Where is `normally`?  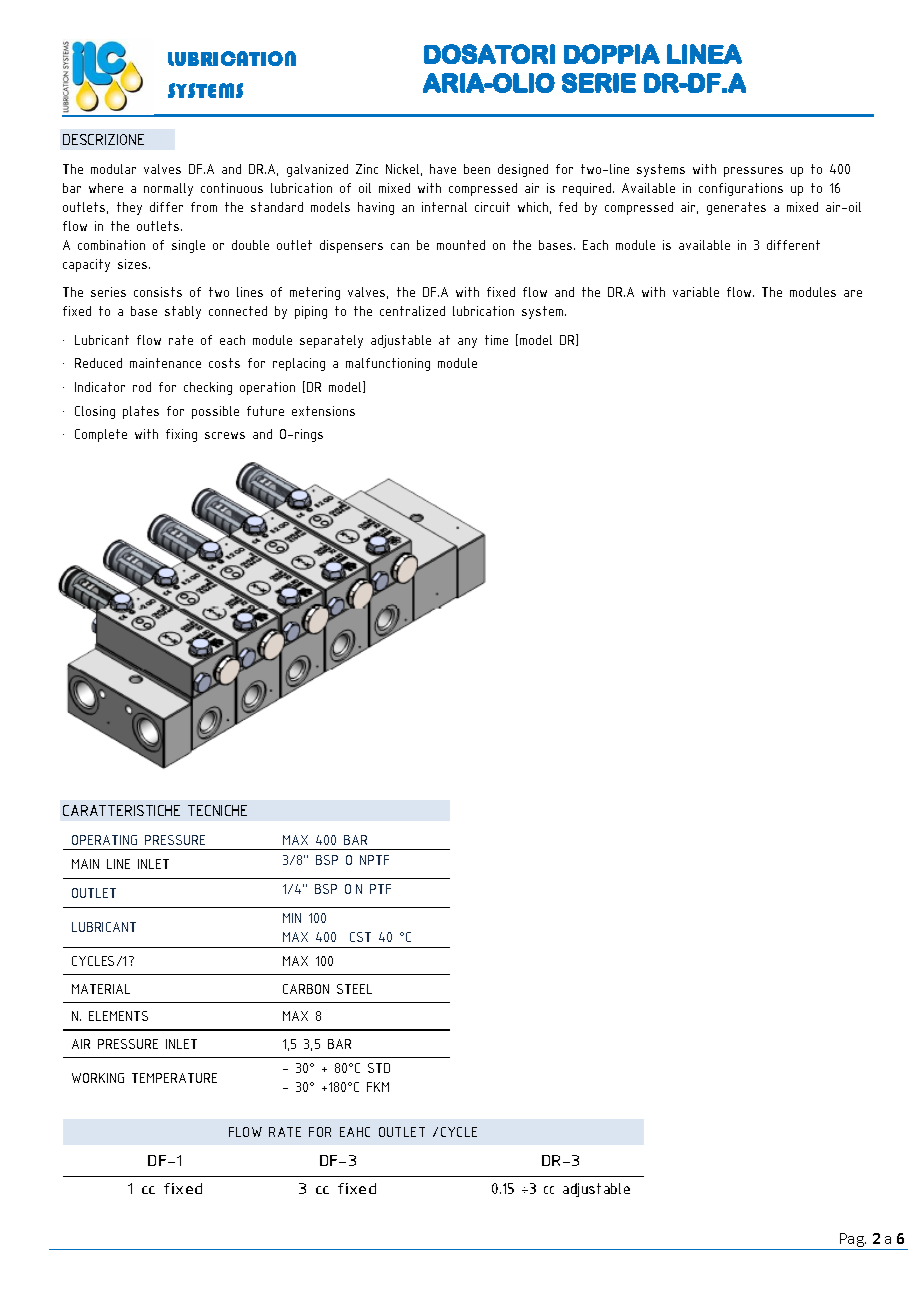 normally is located at coordinates (168, 189).
